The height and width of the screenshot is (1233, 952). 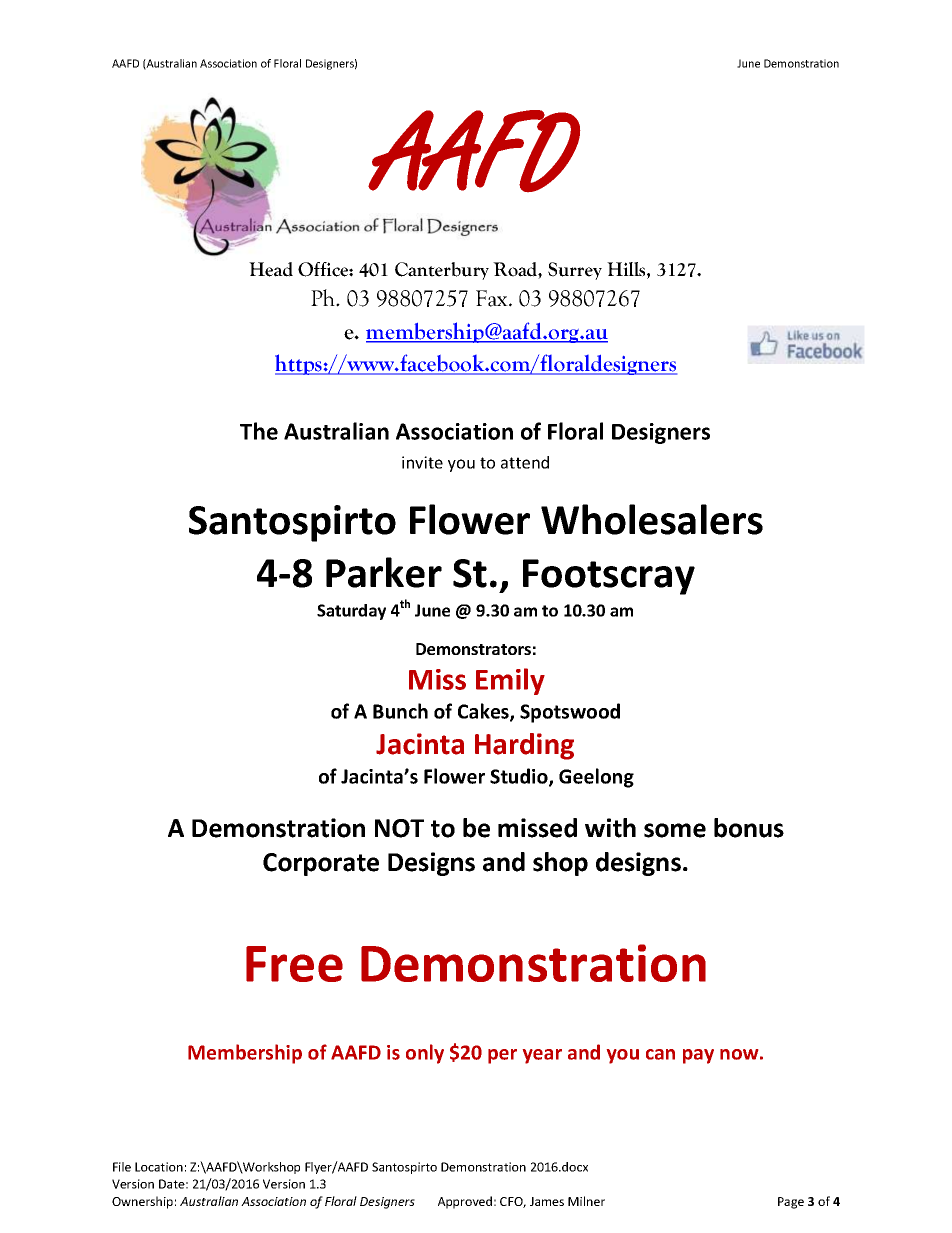 I want to click on Surrey, so click(x=575, y=271).
